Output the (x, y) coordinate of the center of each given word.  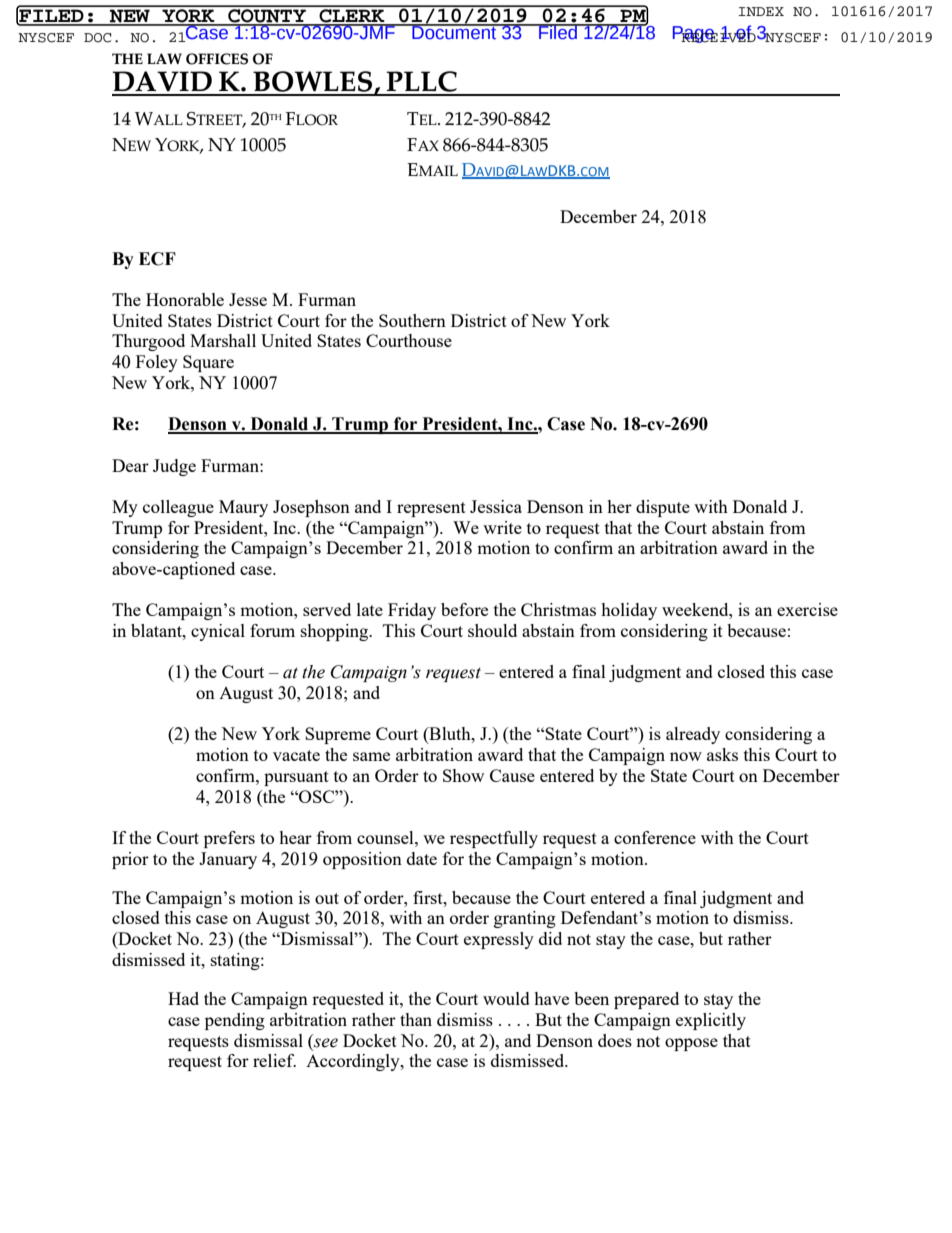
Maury (243, 508)
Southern (412, 320)
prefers (229, 839)
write (502, 527)
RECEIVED (718, 37)
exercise (807, 609)
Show (463, 775)
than (416, 1019)
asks (722, 754)
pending (235, 1021)
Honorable (185, 299)
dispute (663, 508)
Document (454, 32)
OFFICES (217, 59)
